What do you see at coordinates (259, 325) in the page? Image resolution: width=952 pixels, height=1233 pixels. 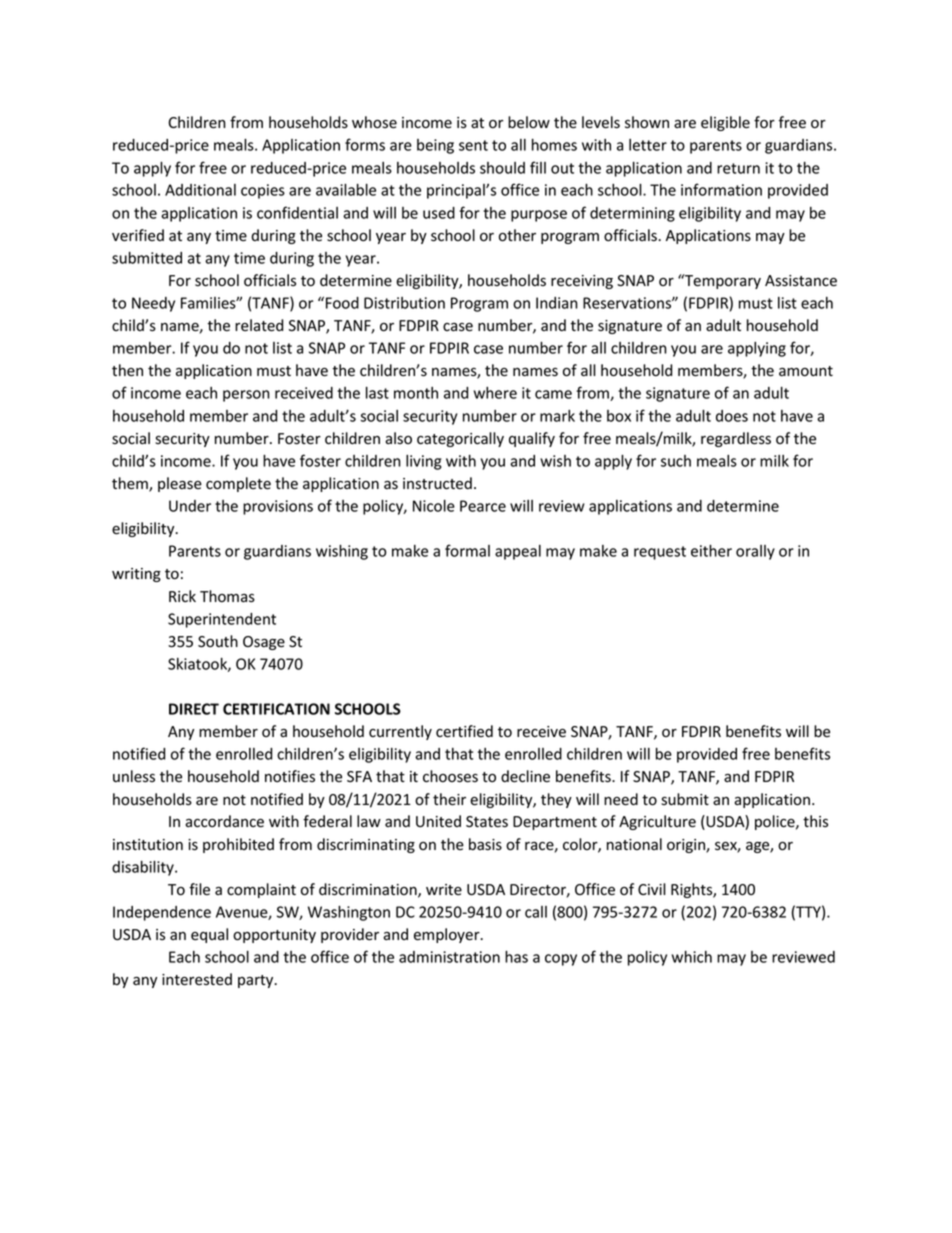 I see `related` at bounding box center [259, 325].
